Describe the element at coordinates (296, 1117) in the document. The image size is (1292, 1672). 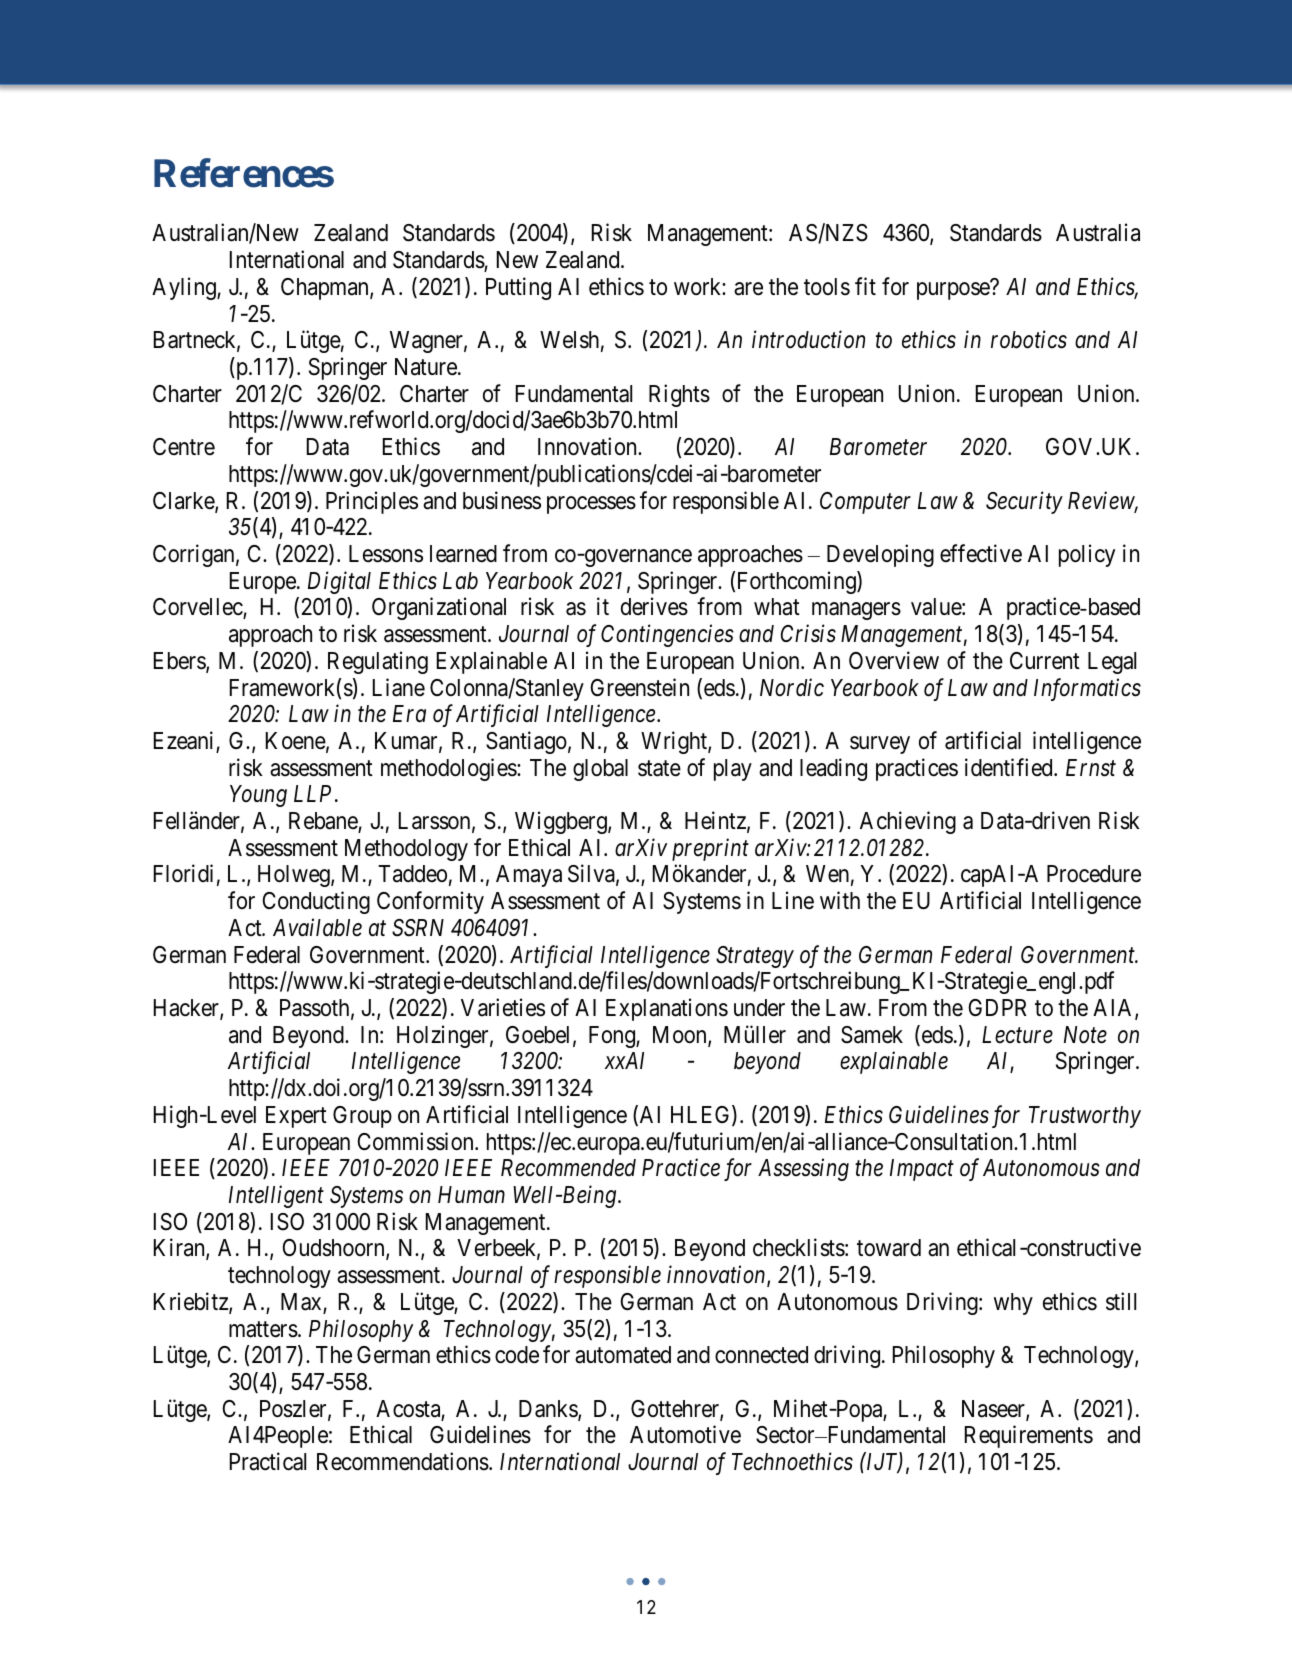
I see `Expert` at that location.
